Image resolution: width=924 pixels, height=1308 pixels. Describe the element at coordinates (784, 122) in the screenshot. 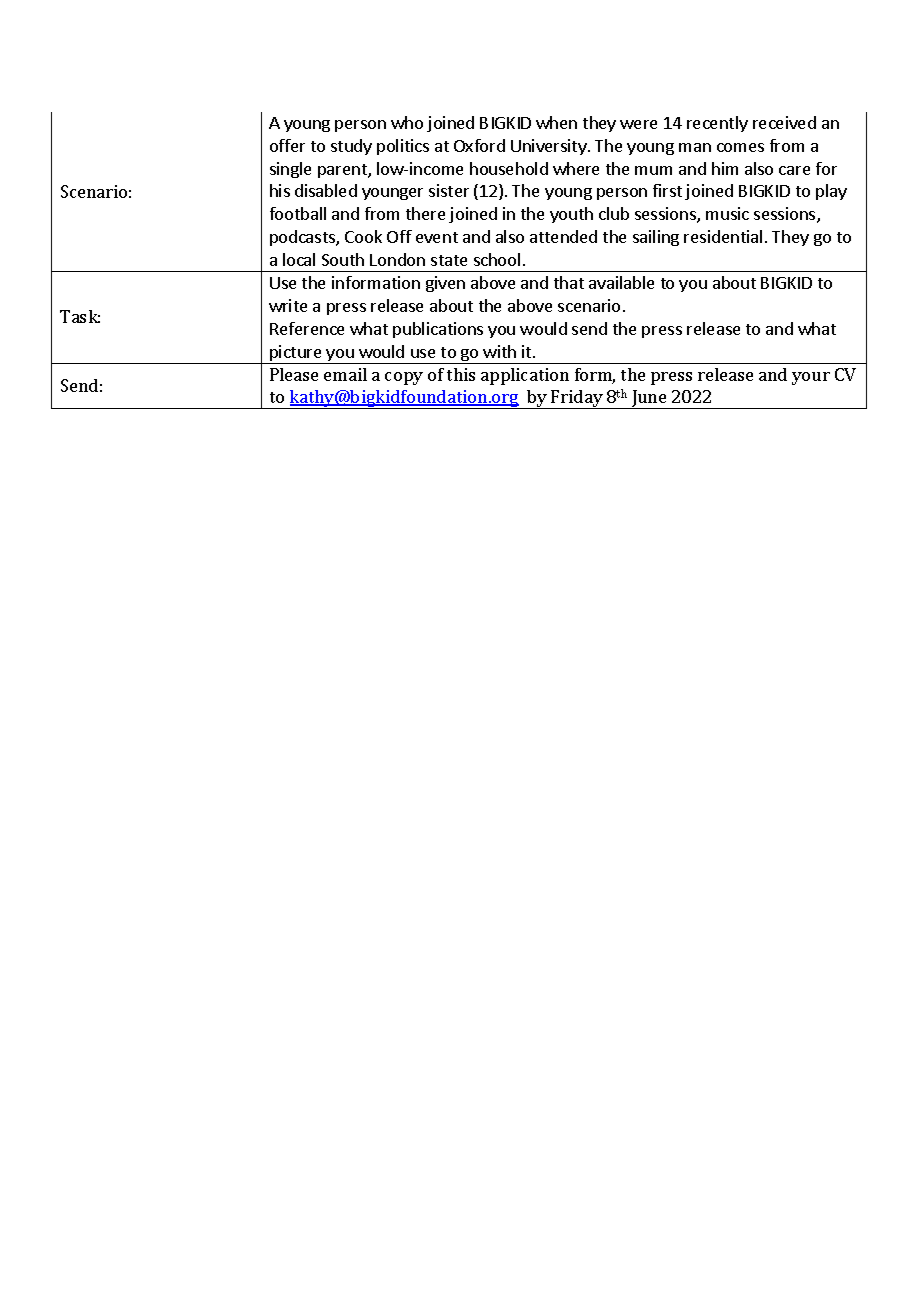

I see `received` at that location.
